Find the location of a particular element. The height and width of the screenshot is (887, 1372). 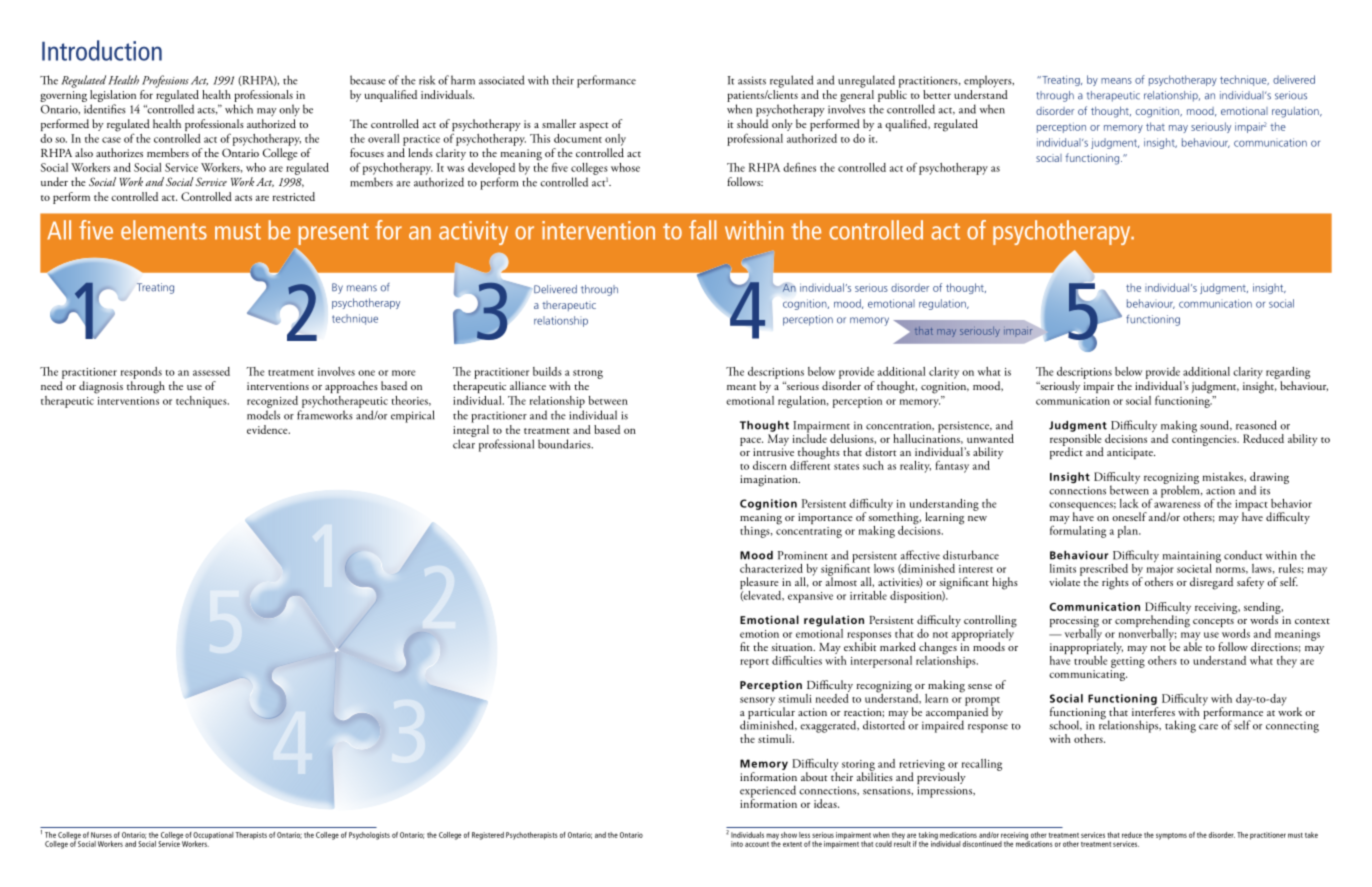

Professions is located at coordinates (165, 81).
